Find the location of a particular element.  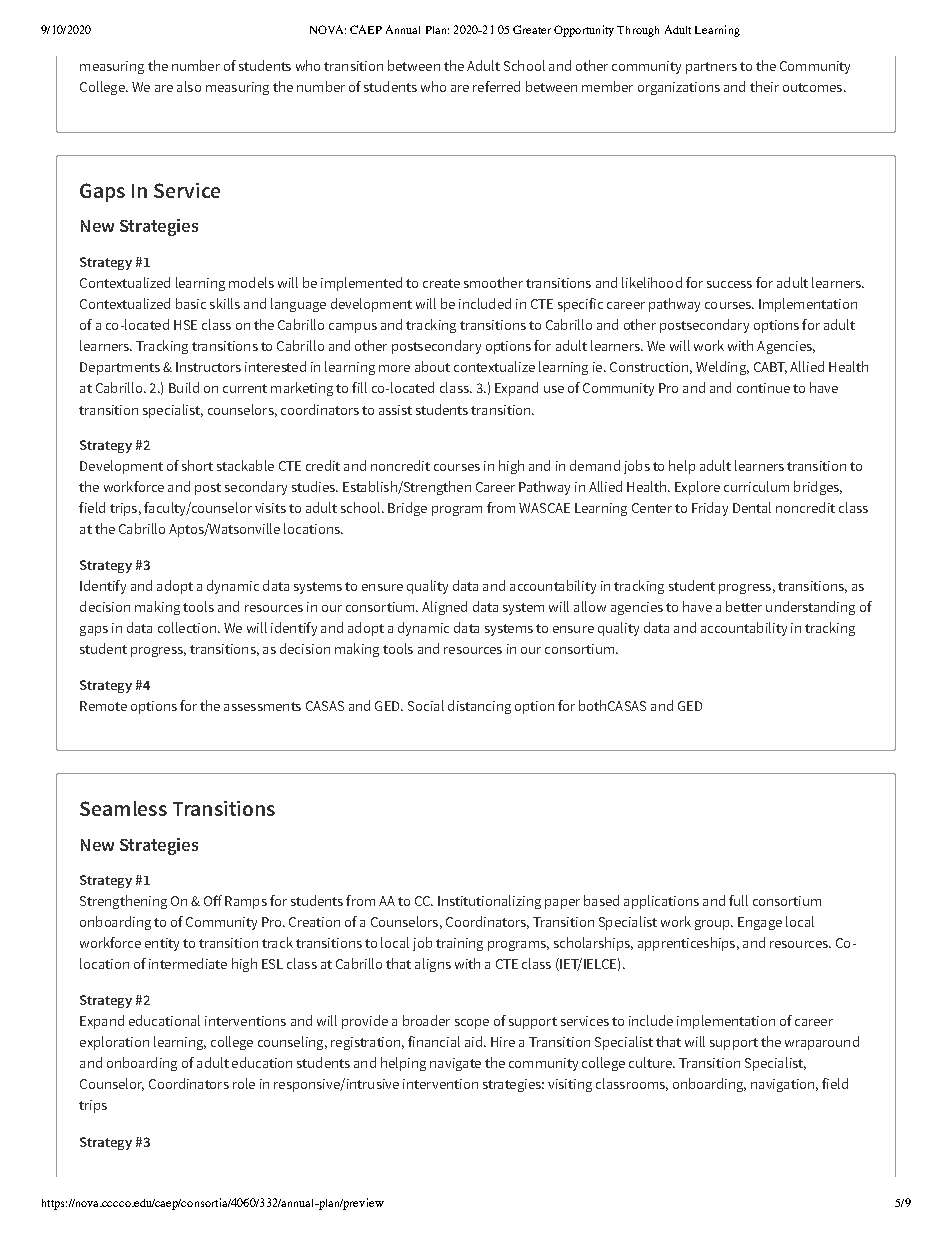

Aligned is located at coordinates (444, 608).
